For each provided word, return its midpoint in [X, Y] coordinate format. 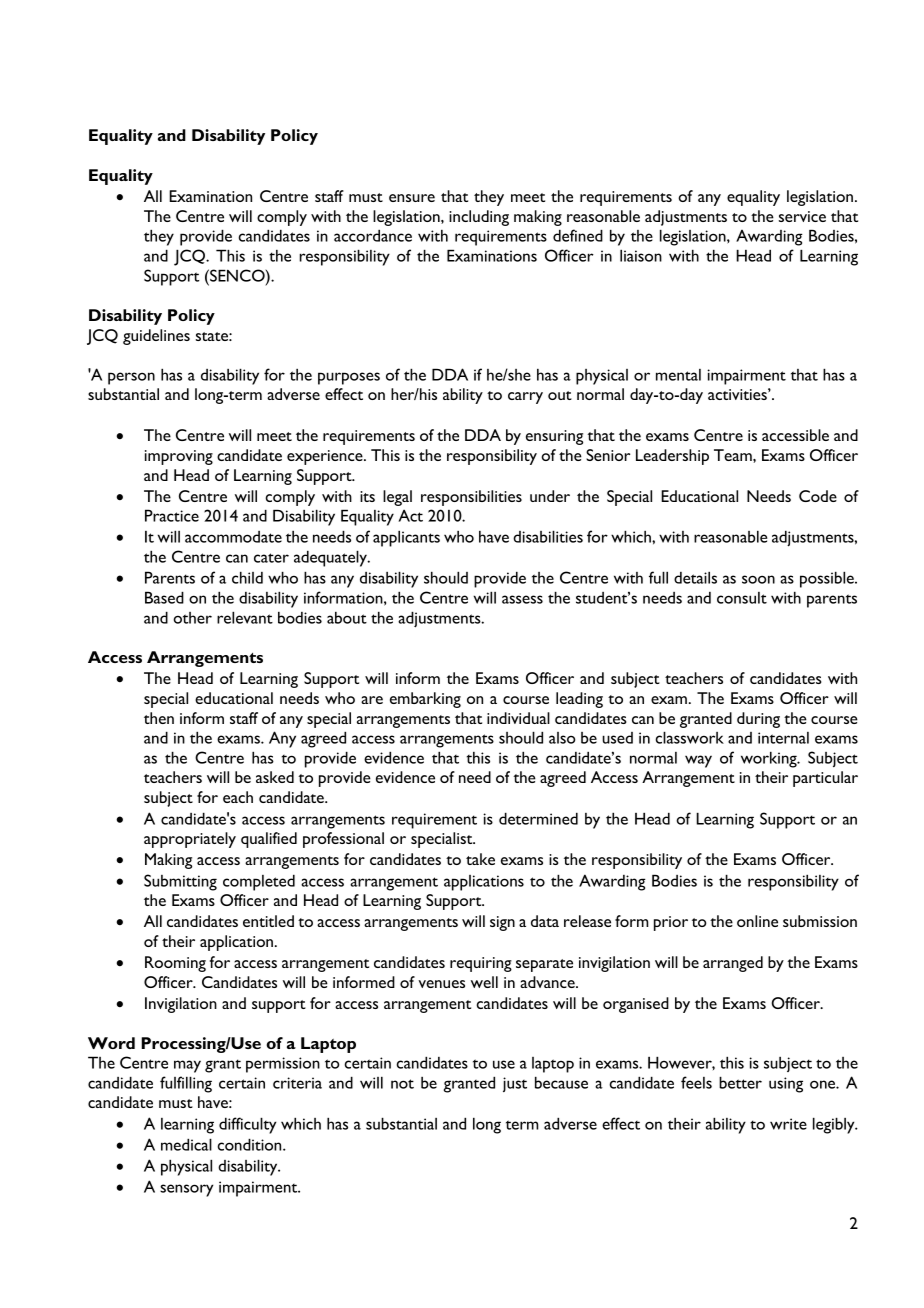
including [479, 218]
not [402, 1084]
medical [186, 1144]
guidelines [156, 337]
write [788, 1124]
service [802, 216]
